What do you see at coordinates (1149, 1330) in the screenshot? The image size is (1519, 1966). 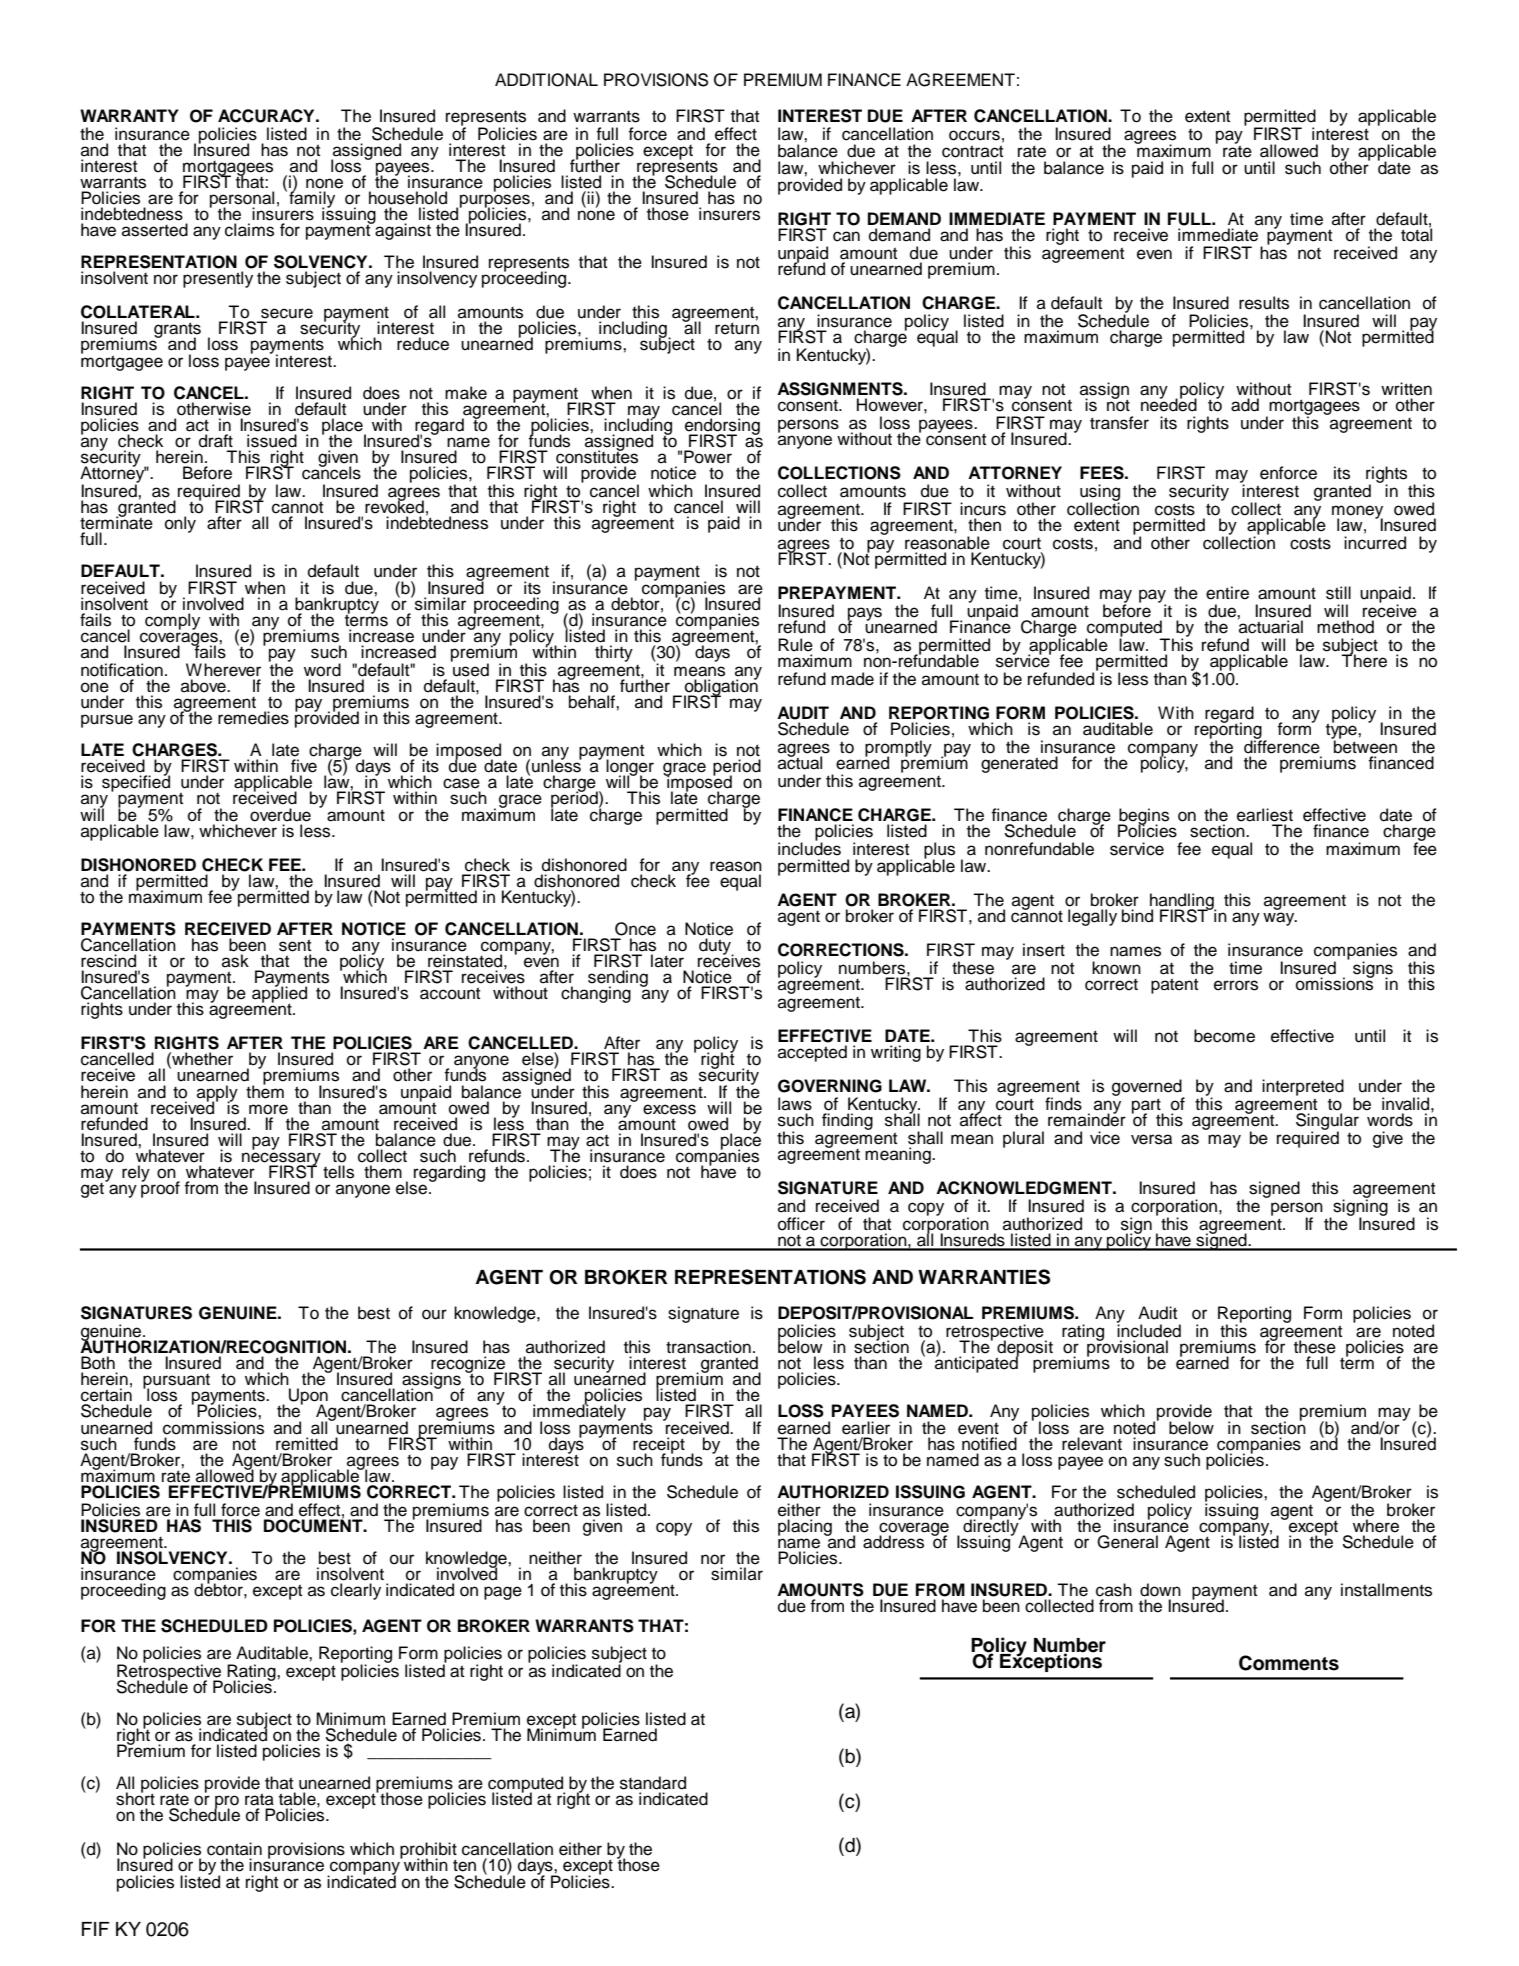 I see `included` at bounding box center [1149, 1330].
